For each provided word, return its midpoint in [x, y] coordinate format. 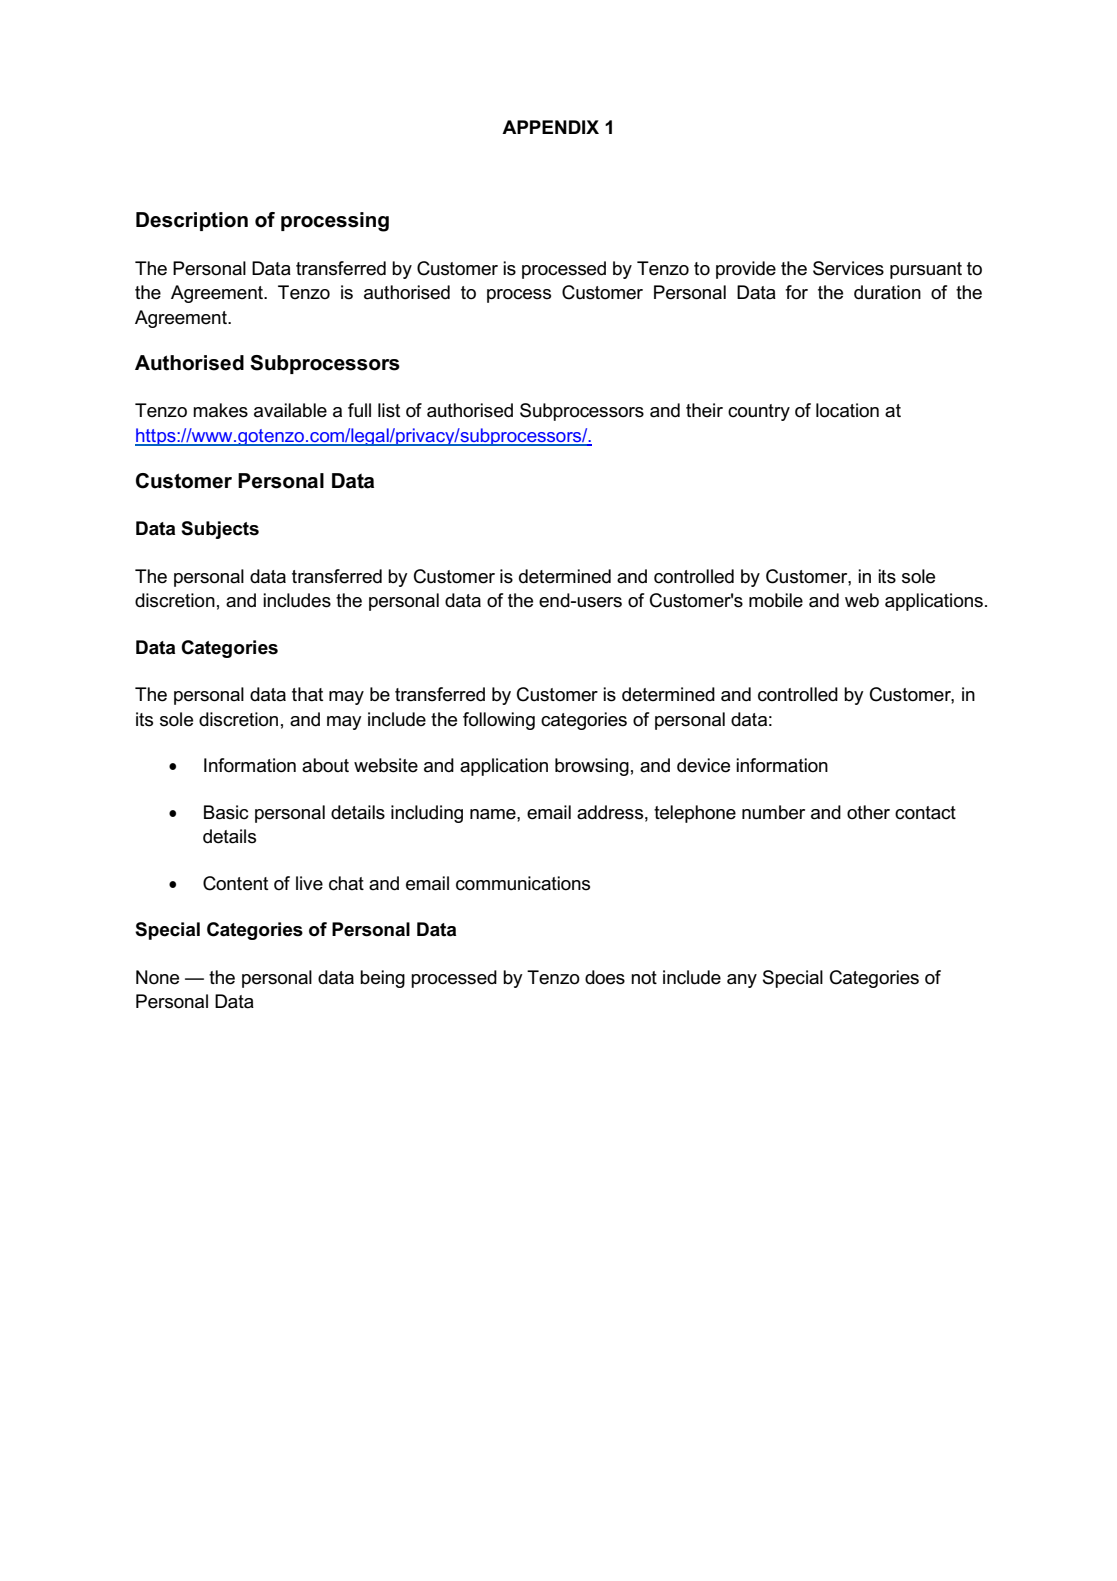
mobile [776, 600]
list [389, 410]
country [759, 412]
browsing [592, 767]
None [157, 977]
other [868, 812]
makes [220, 410]
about [325, 765]
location [847, 410]
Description [192, 221]
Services [848, 268]
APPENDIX [550, 127]
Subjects [220, 530]
